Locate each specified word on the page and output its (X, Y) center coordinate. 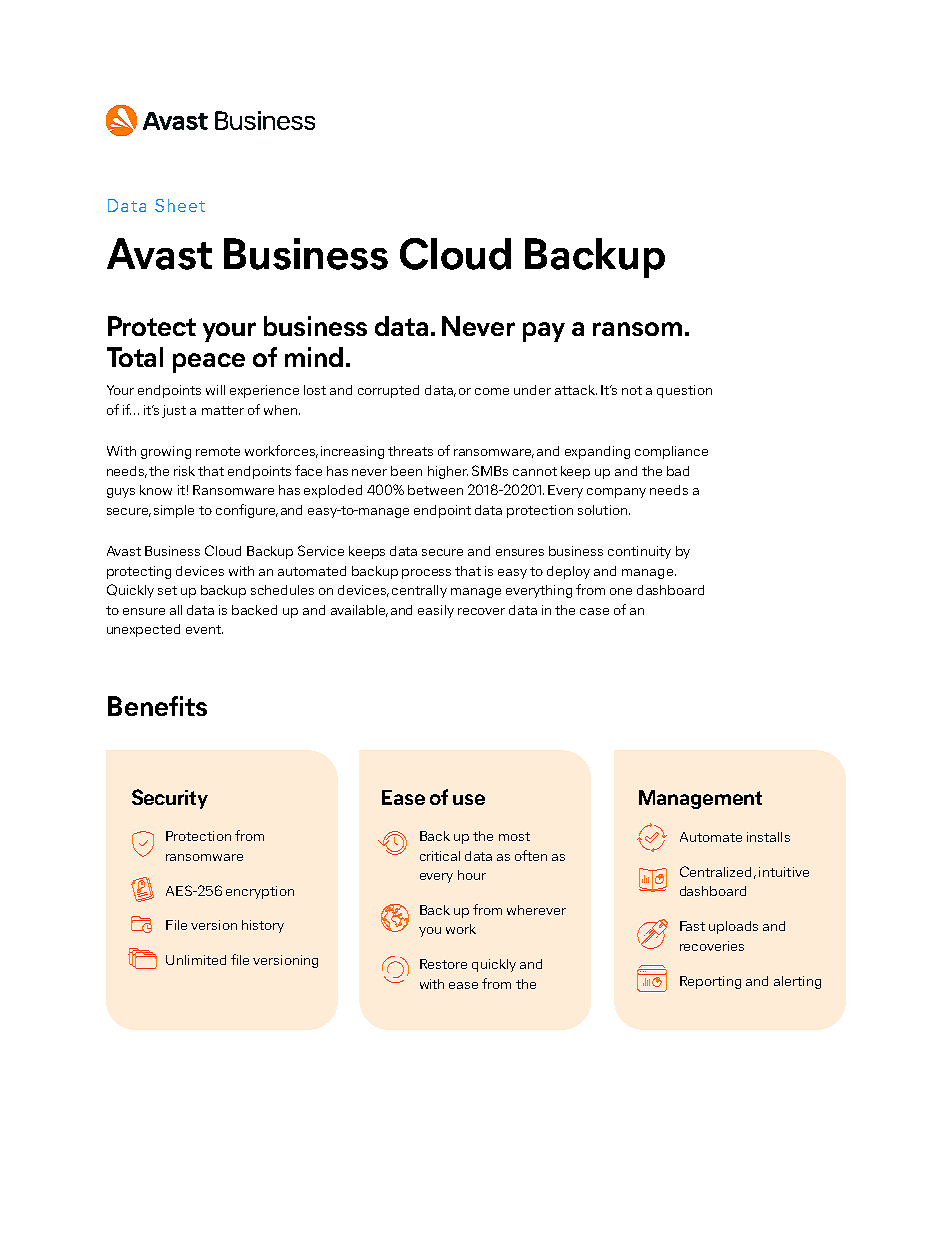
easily (436, 611)
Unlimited (196, 960)
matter (223, 410)
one (621, 591)
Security (170, 799)
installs (768, 837)
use (469, 799)
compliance (671, 452)
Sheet (180, 205)
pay (544, 332)
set (167, 590)
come (492, 391)
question (684, 391)
